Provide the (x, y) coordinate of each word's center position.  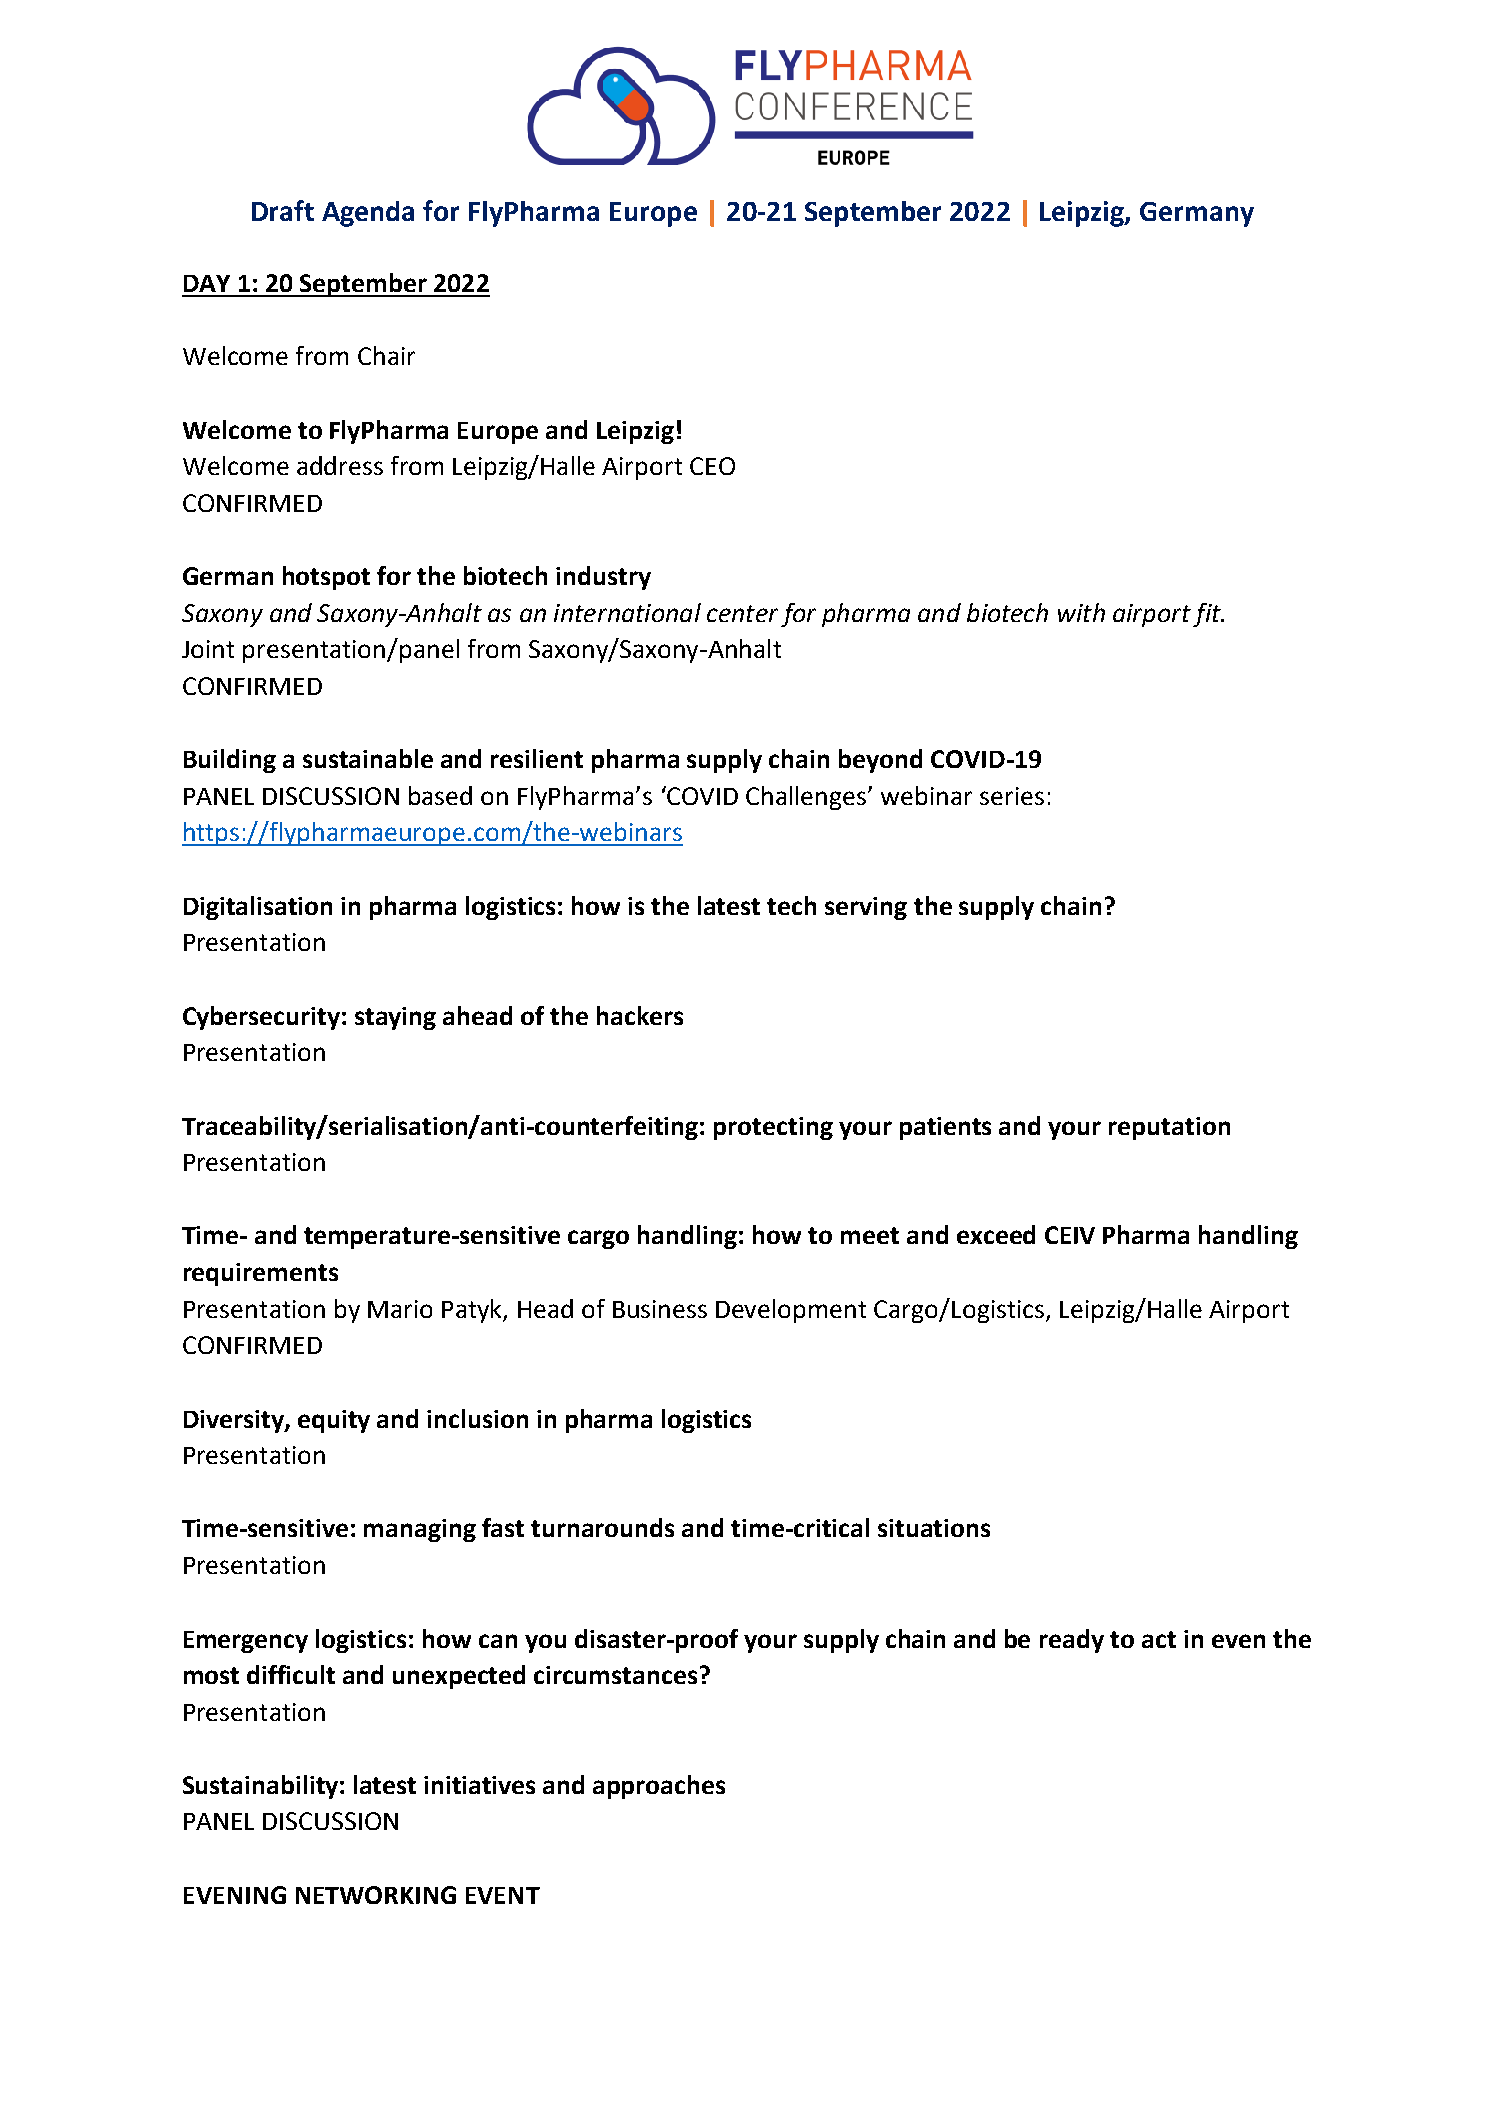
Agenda (368, 214)
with (1081, 612)
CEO (712, 466)
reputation (1169, 1128)
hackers (640, 1015)
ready (1072, 1641)
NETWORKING (376, 1895)
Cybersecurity (261, 1018)
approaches (659, 1787)
